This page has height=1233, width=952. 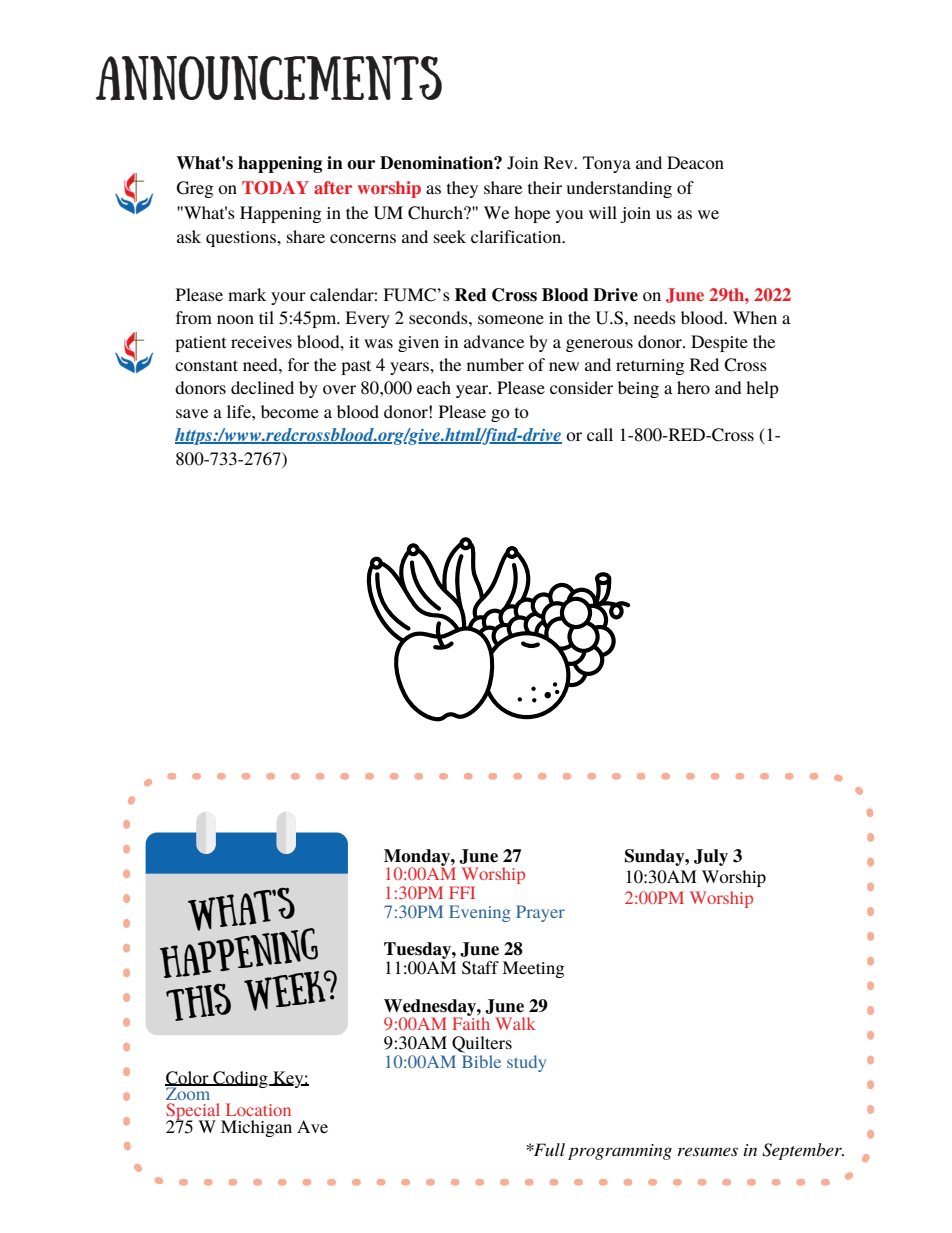 I want to click on Full, so click(x=548, y=1149).
